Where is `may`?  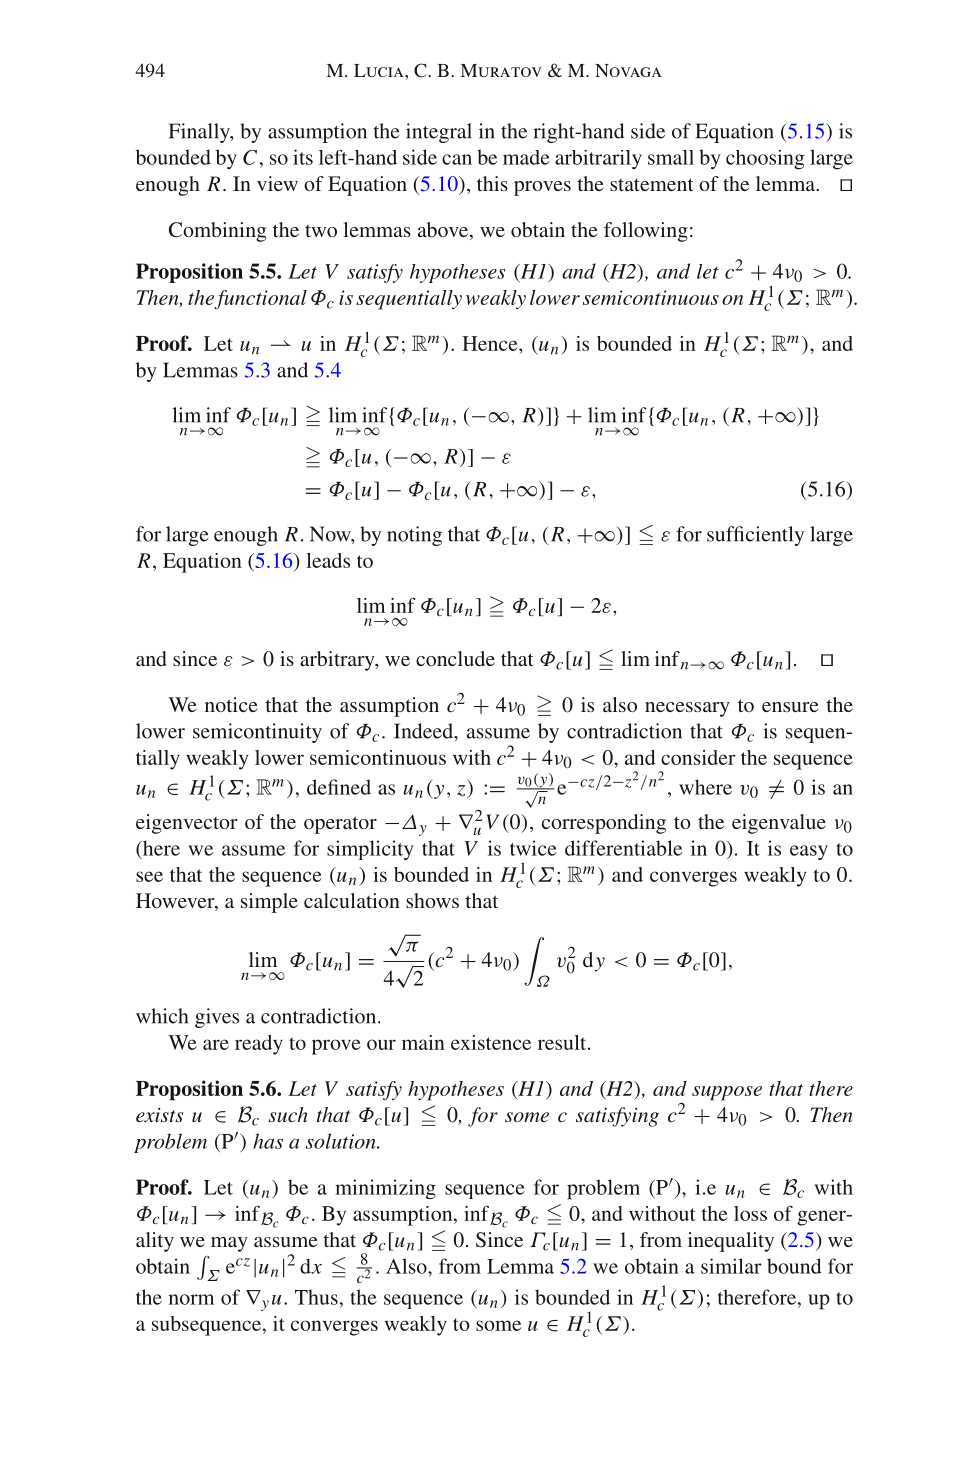 may is located at coordinates (229, 1244).
